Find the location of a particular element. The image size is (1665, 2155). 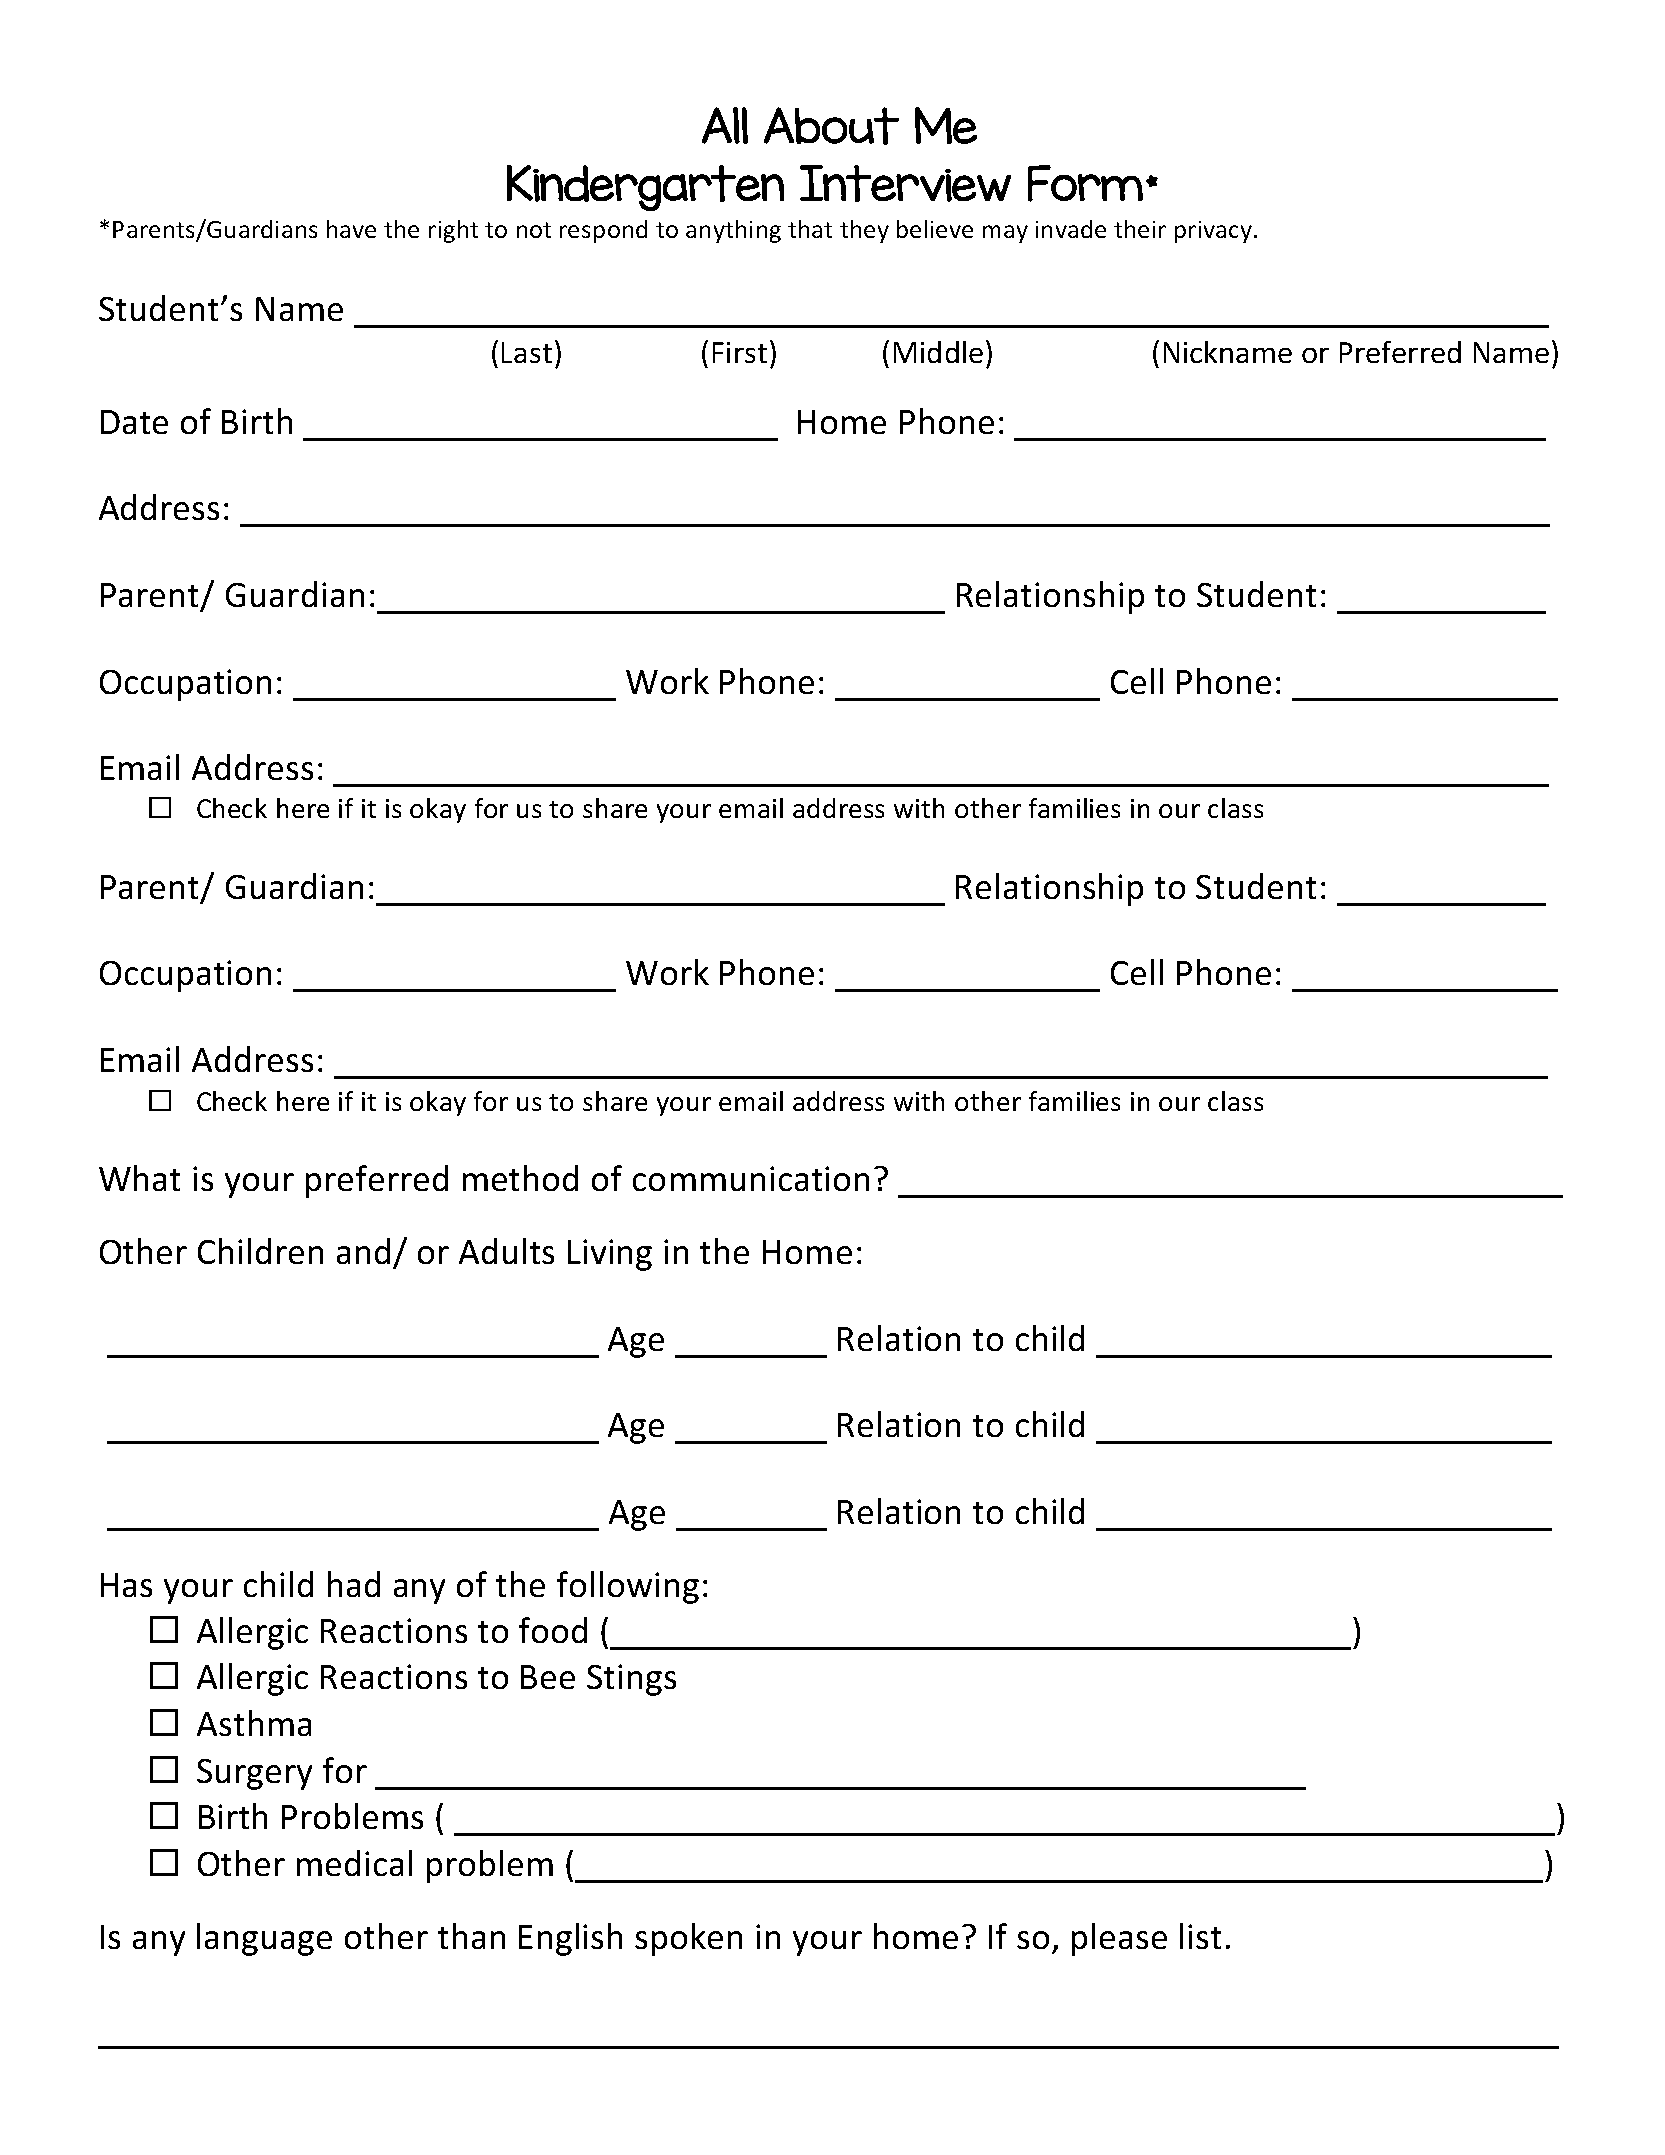

Form is located at coordinates (1085, 183).
